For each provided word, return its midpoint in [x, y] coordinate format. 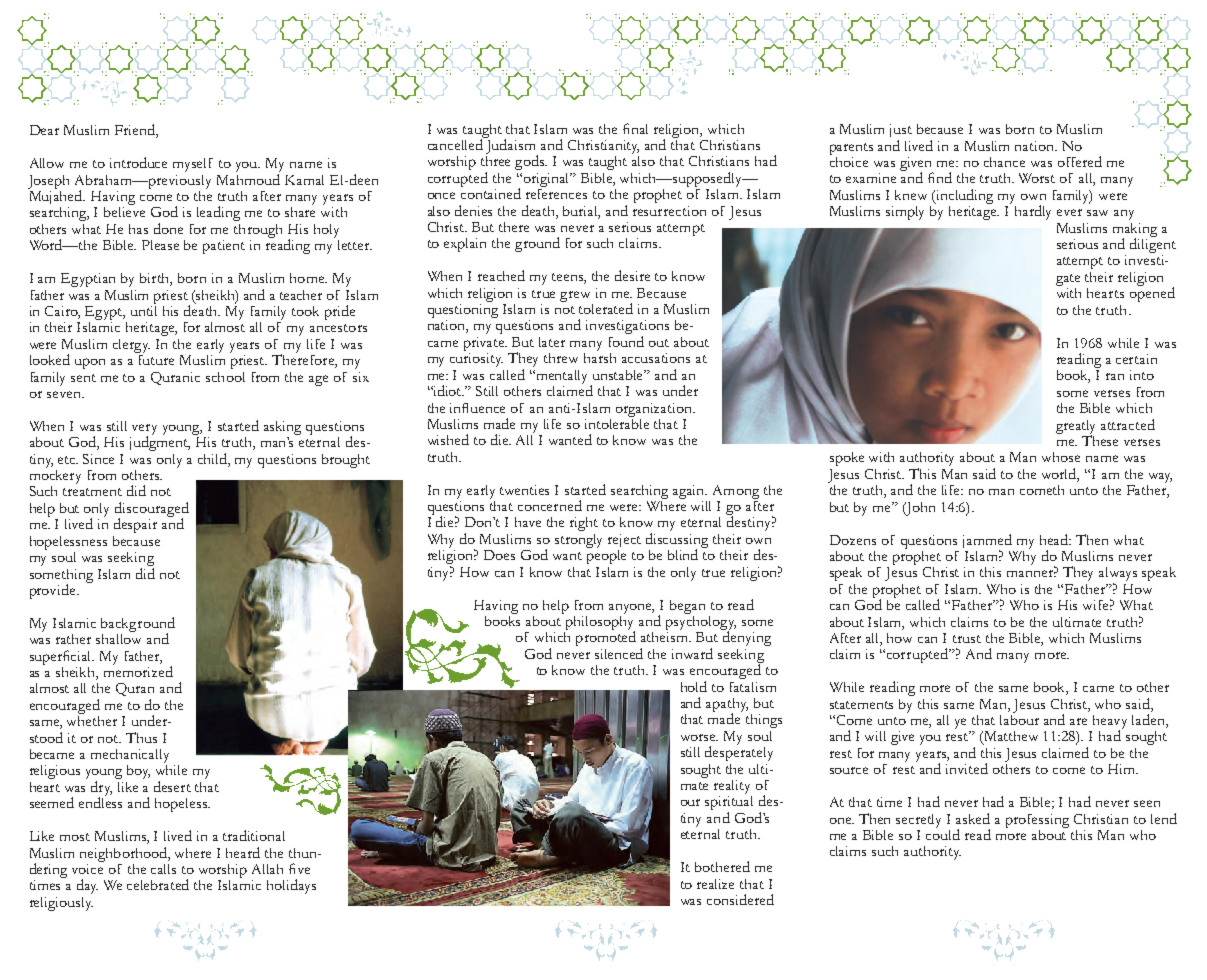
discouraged [152, 510]
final [635, 128]
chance [1004, 162]
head [1055, 539]
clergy [131, 346]
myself [193, 165]
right [584, 524]
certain [1136, 359]
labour [1019, 718]
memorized [138, 670]
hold [694, 686]
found [626, 341]
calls [163, 869]
